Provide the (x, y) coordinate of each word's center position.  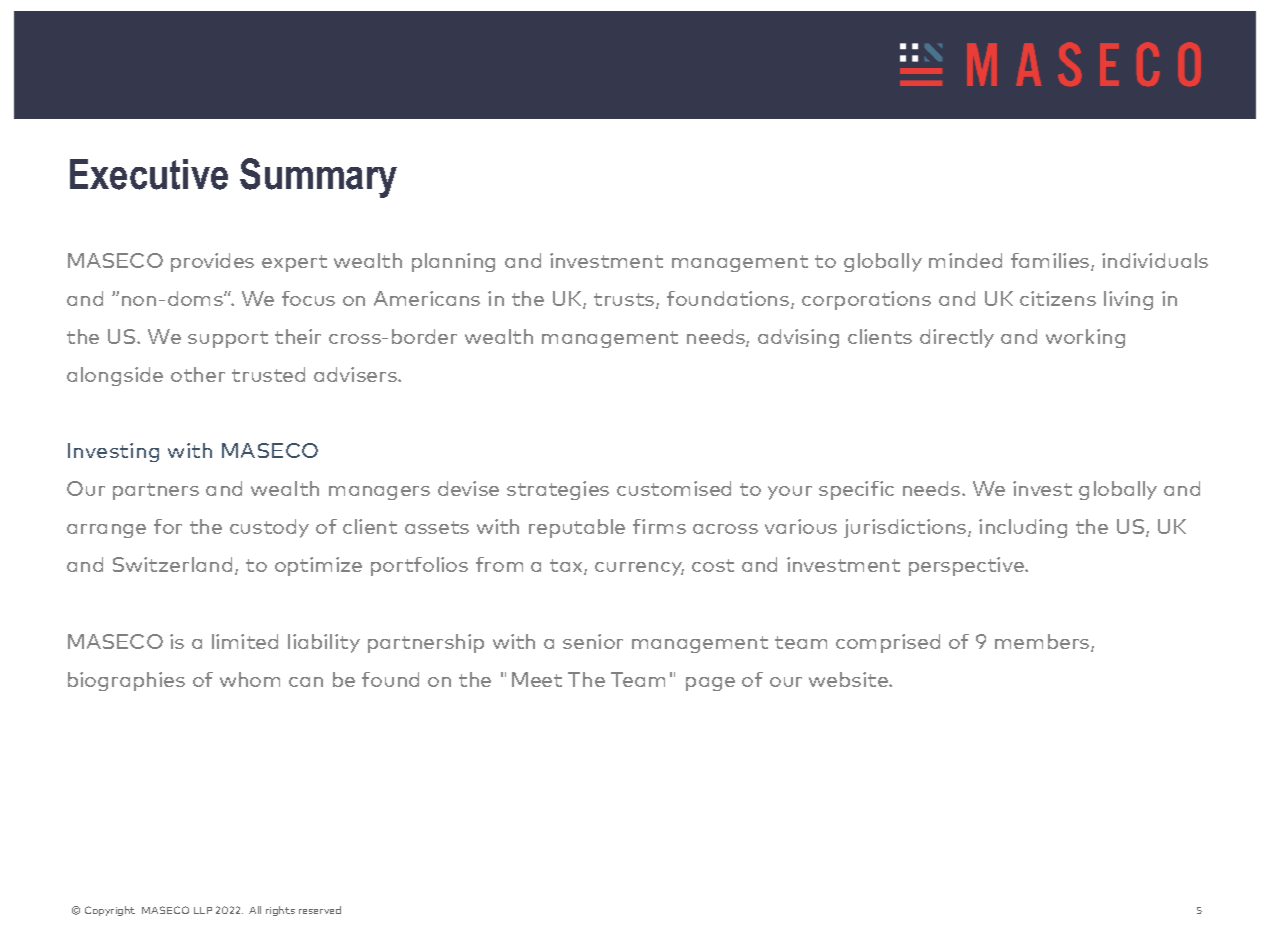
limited (245, 641)
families (1051, 262)
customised (674, 488)
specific (856, 490)
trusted (268, 374)
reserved (320, 910)
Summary (318, 178)
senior (593, 641)
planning (453, 262)
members (1043, 643)
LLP (203, 910)
